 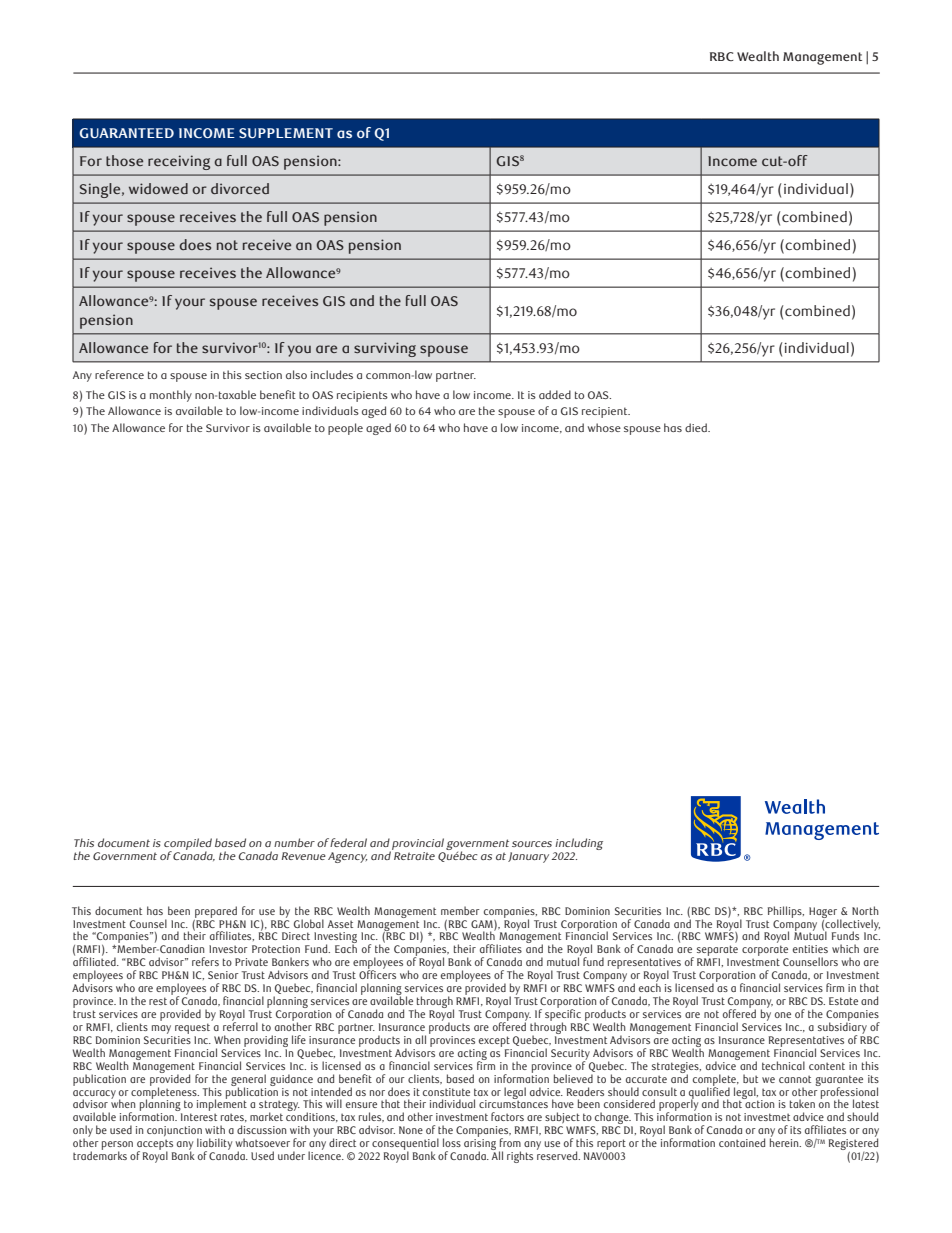 I want to click on died, so click(x=697, y=427).
